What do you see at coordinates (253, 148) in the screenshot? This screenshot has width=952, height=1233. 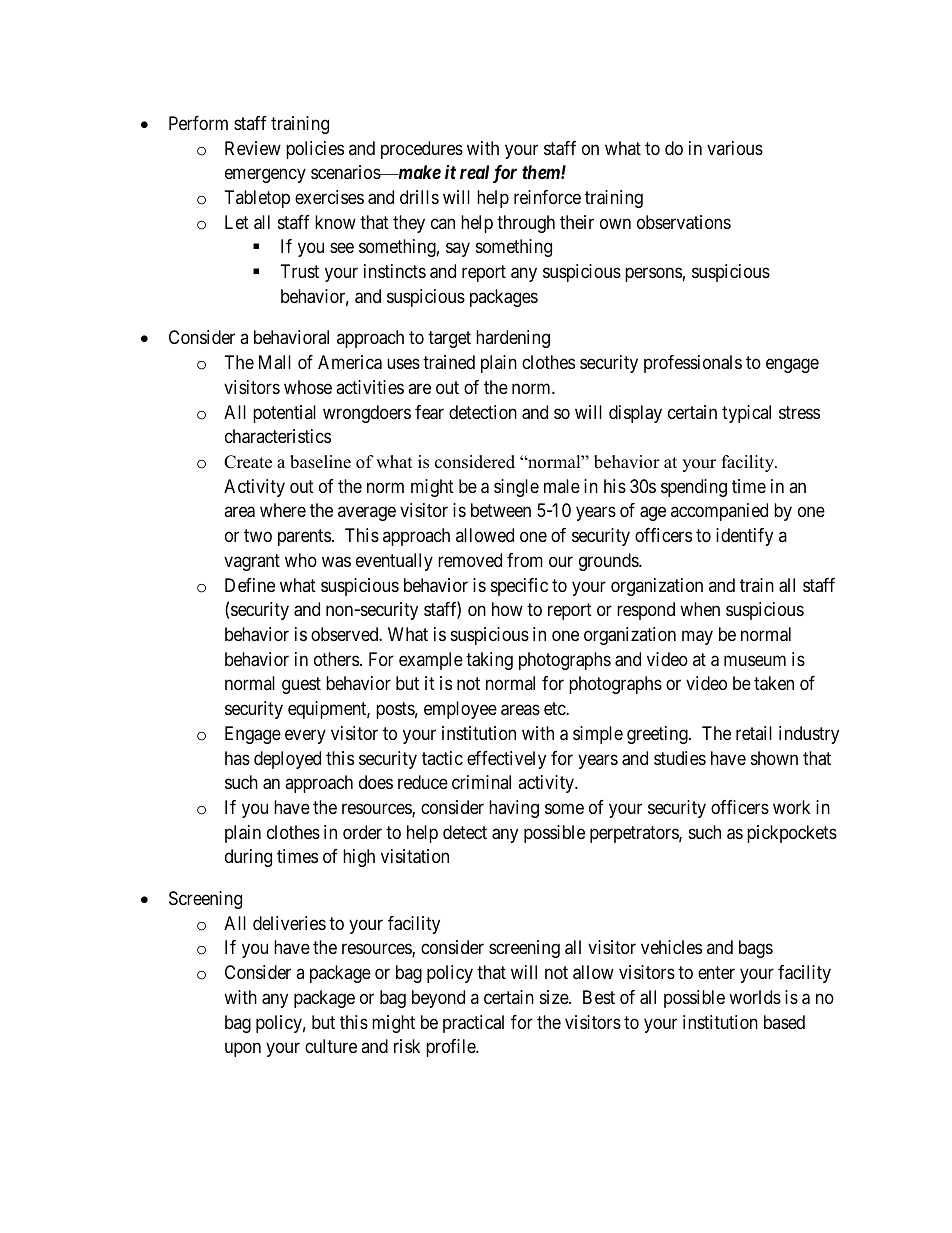 I see `Review` at bounding box center [253, 148].
